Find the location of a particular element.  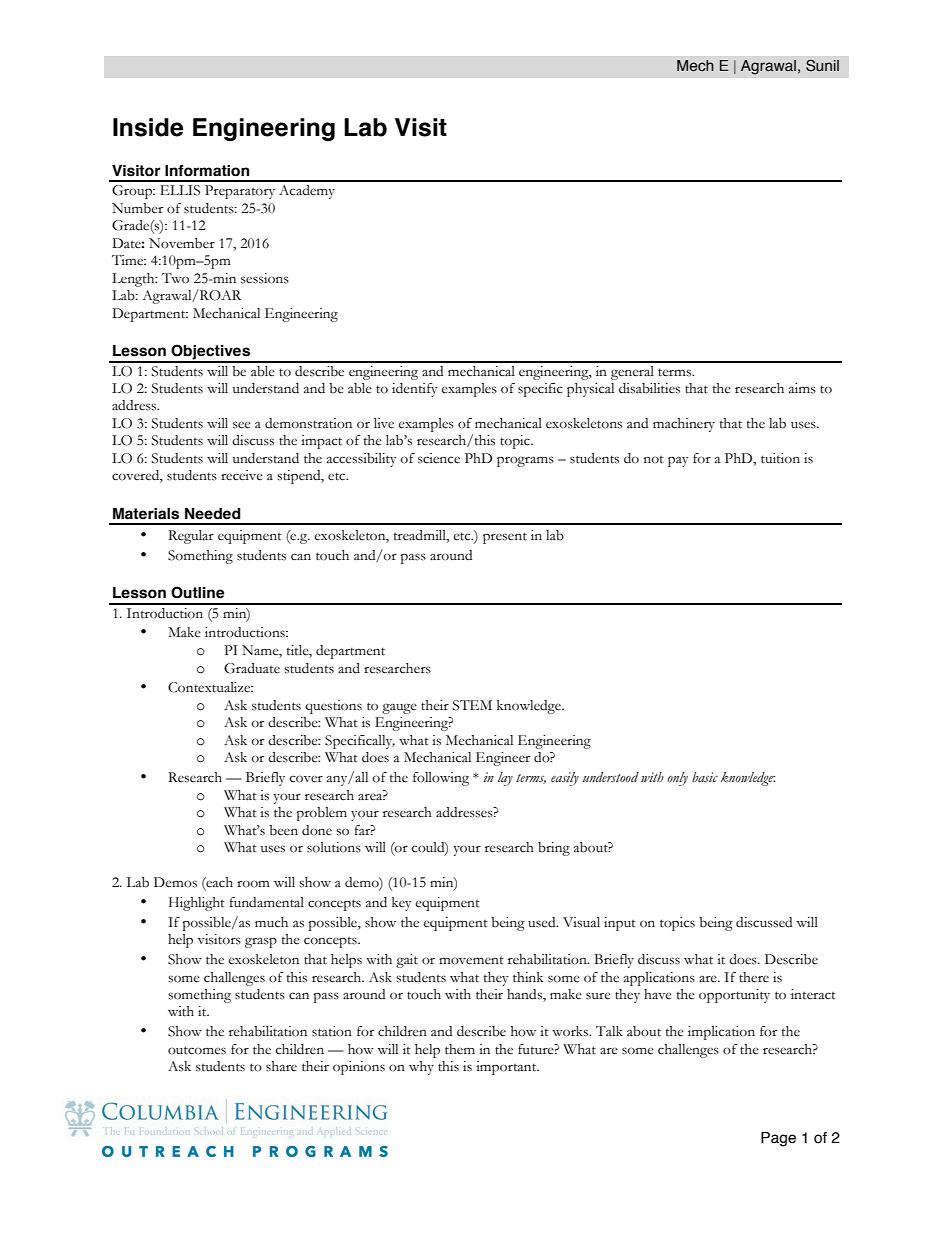

Sunil is located at coordinates (822, 65).
